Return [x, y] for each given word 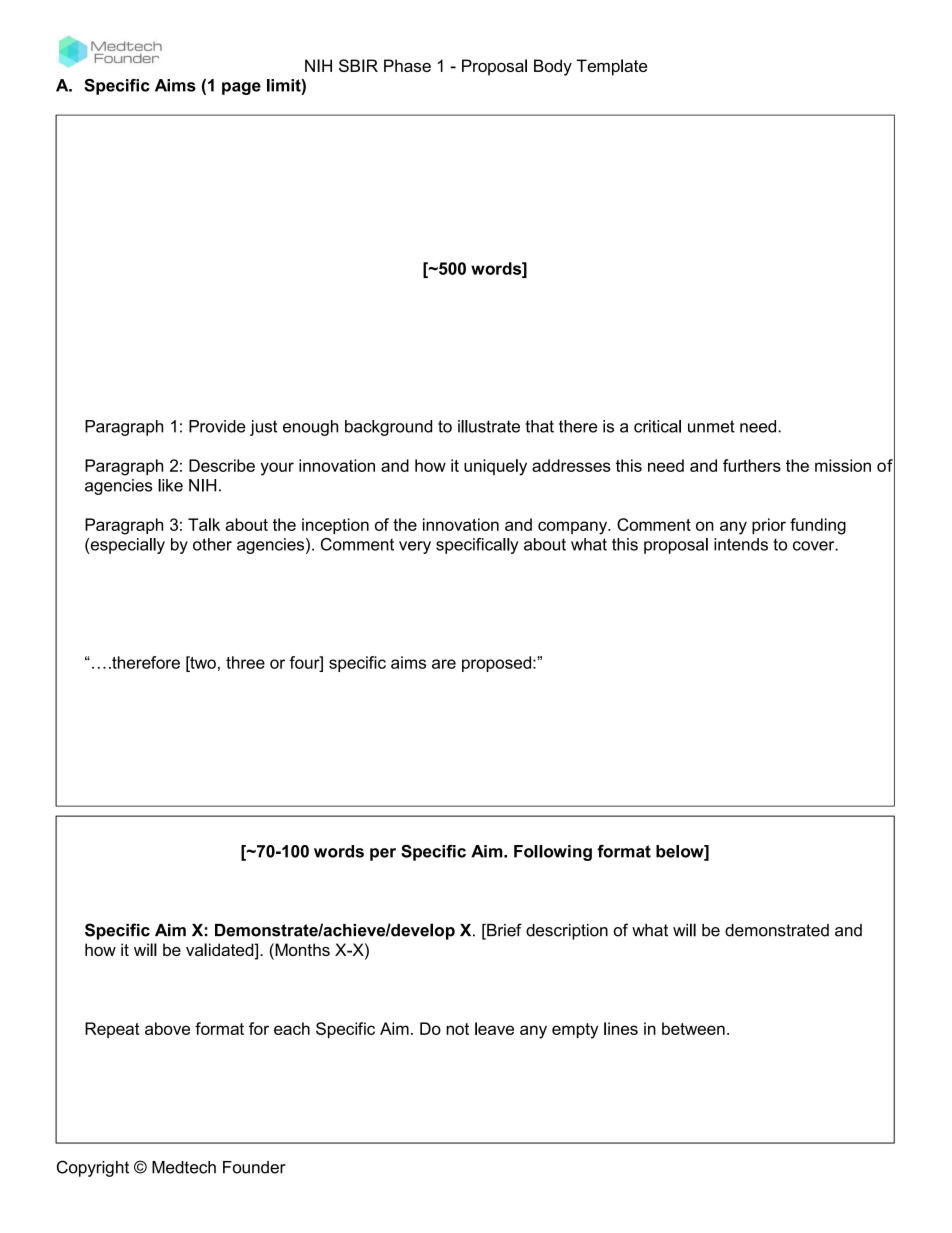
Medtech [184, 1167]
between [693, 1028]
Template [611, 67]
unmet [711, 426]
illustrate [489, 426]
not [457, 1029]
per [383, 854]
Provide [217, 426]
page [241, 88]
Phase [407, 65]
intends [741, 544]
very [415, 547]
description [567, 932]
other [212, 544]
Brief [503, 931]
